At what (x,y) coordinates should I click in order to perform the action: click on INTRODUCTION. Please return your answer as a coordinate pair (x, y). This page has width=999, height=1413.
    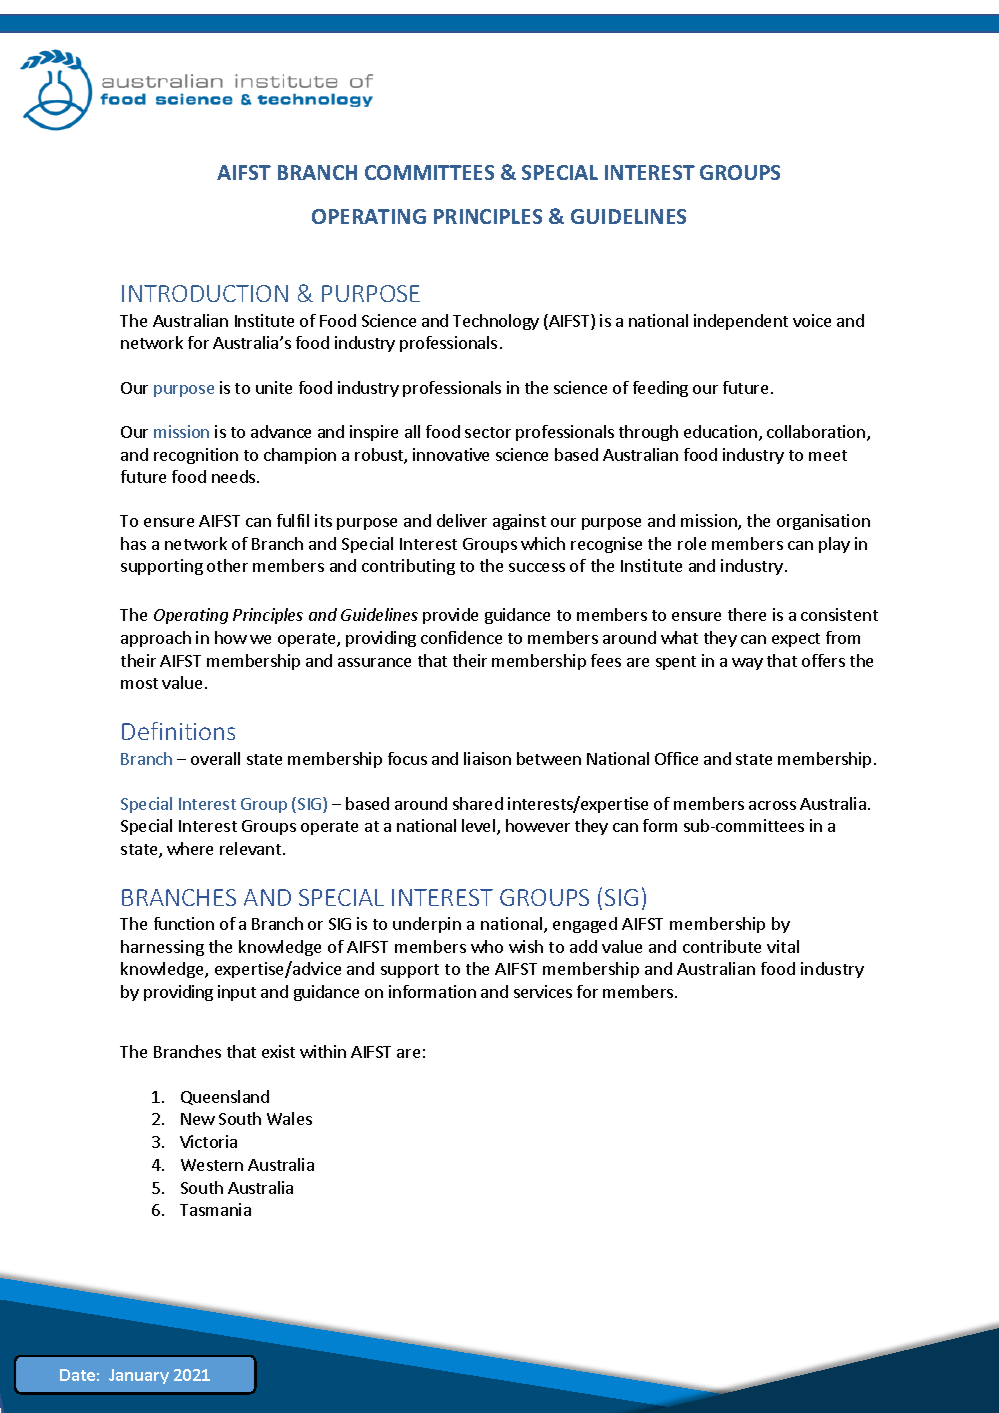
    Looking at the image, I should click on (205, 293).
